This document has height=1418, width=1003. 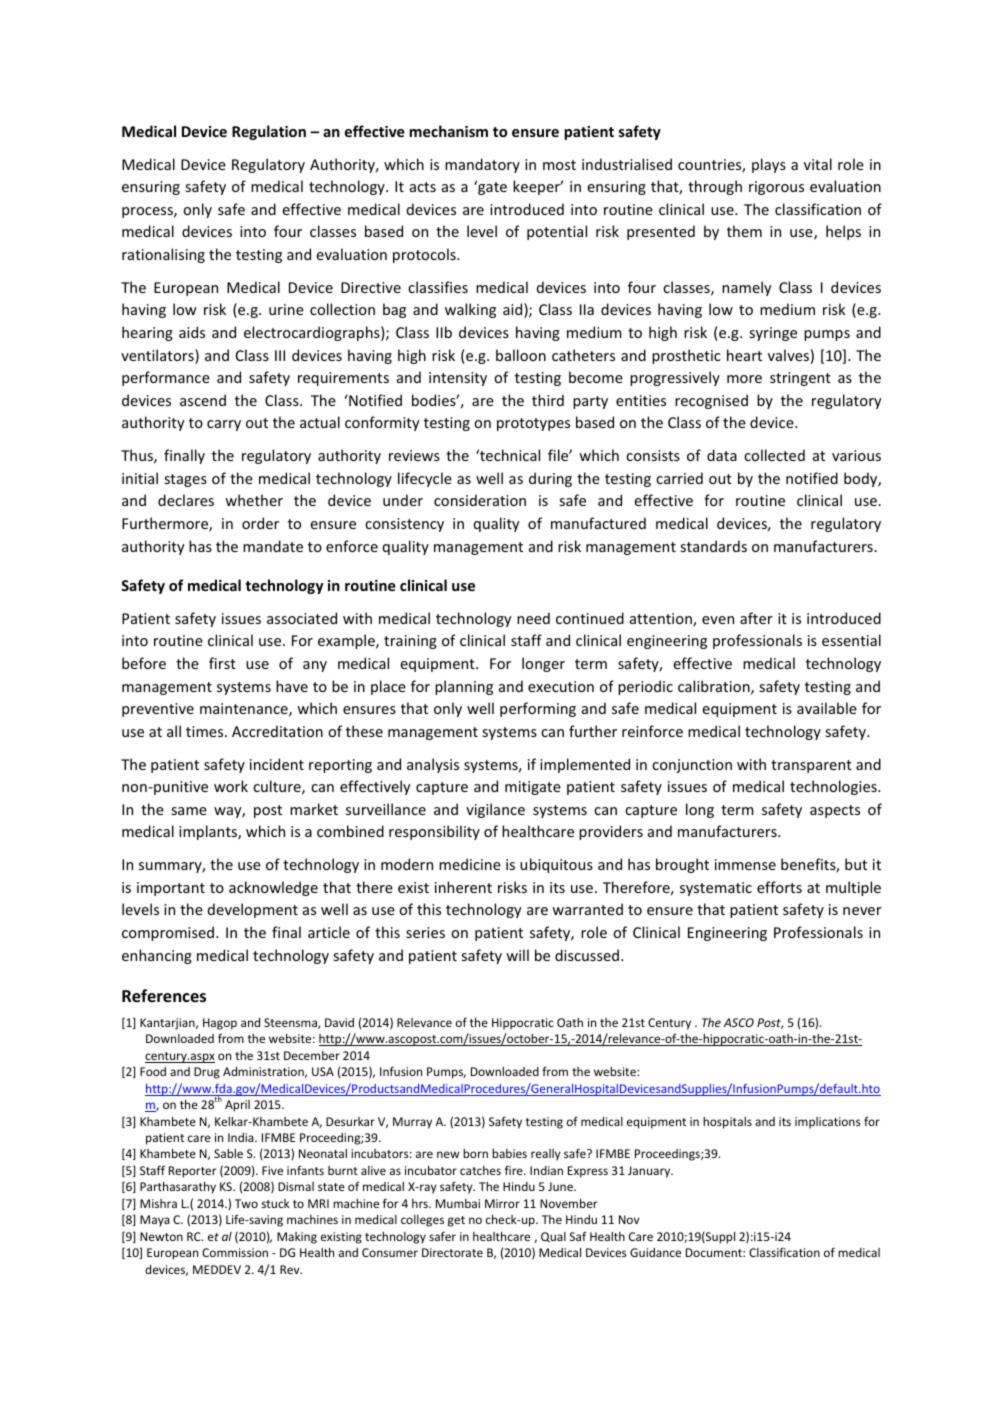 What do you see at coordinates (827, 708) in the document?
I see `available` at bounding box center [827, 708].
